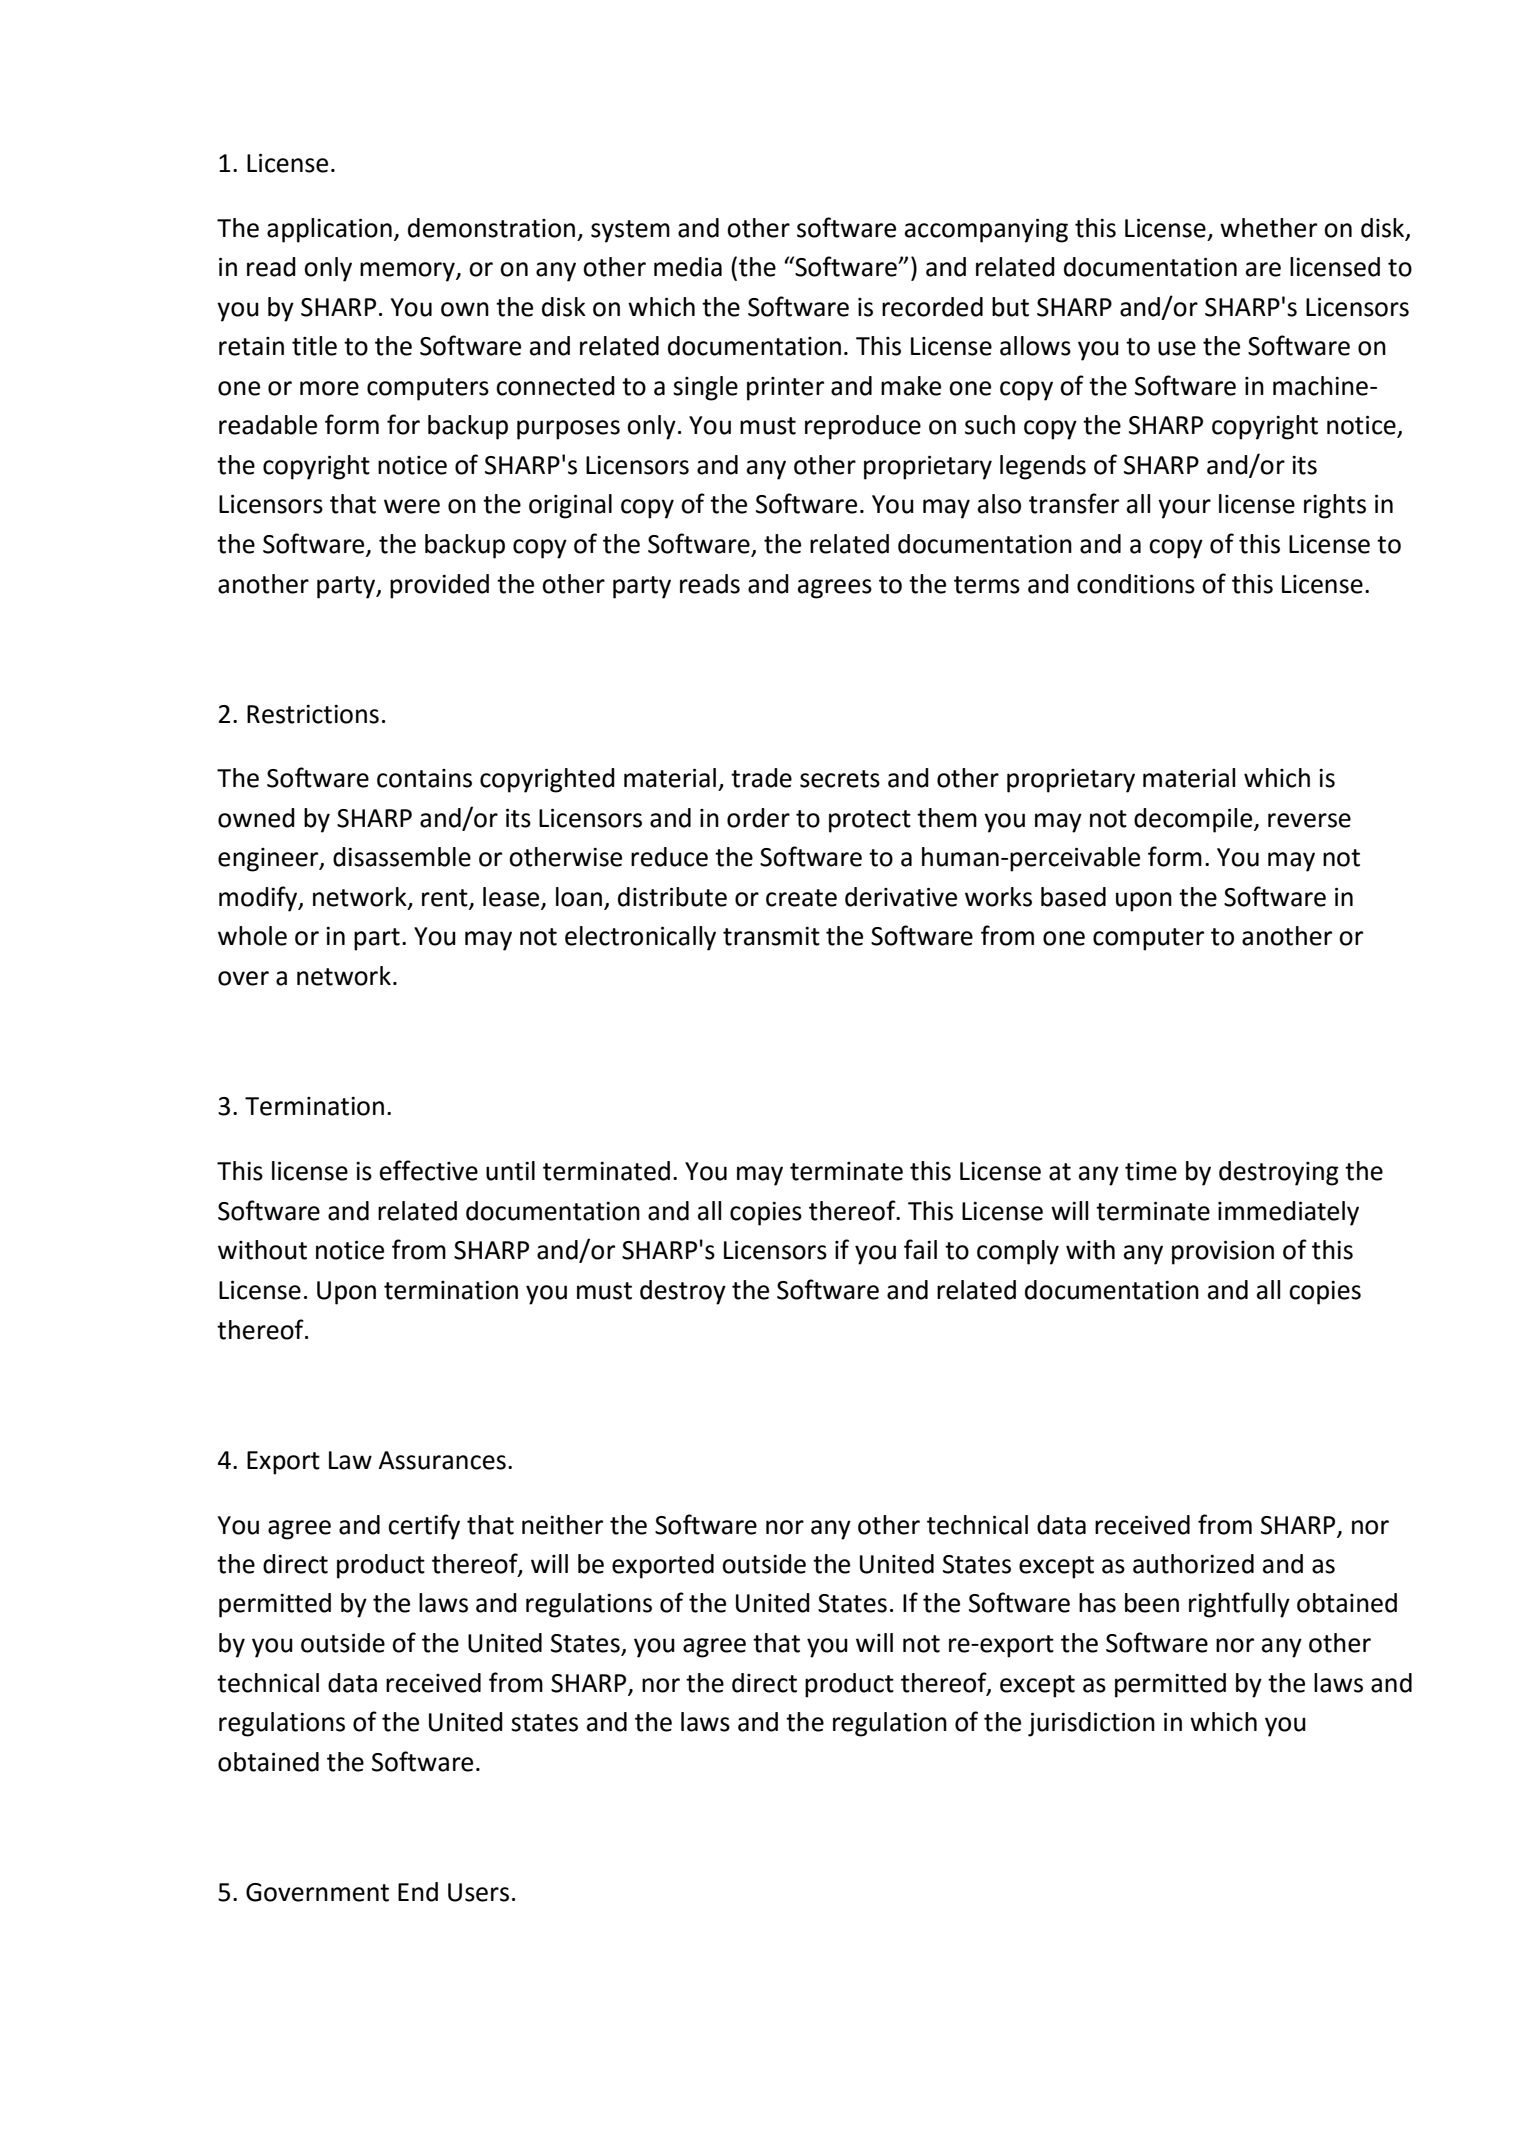  What do you see at coordinates (771, 936) in the page?
I see `transmit` at bounding box center [771, 936].
